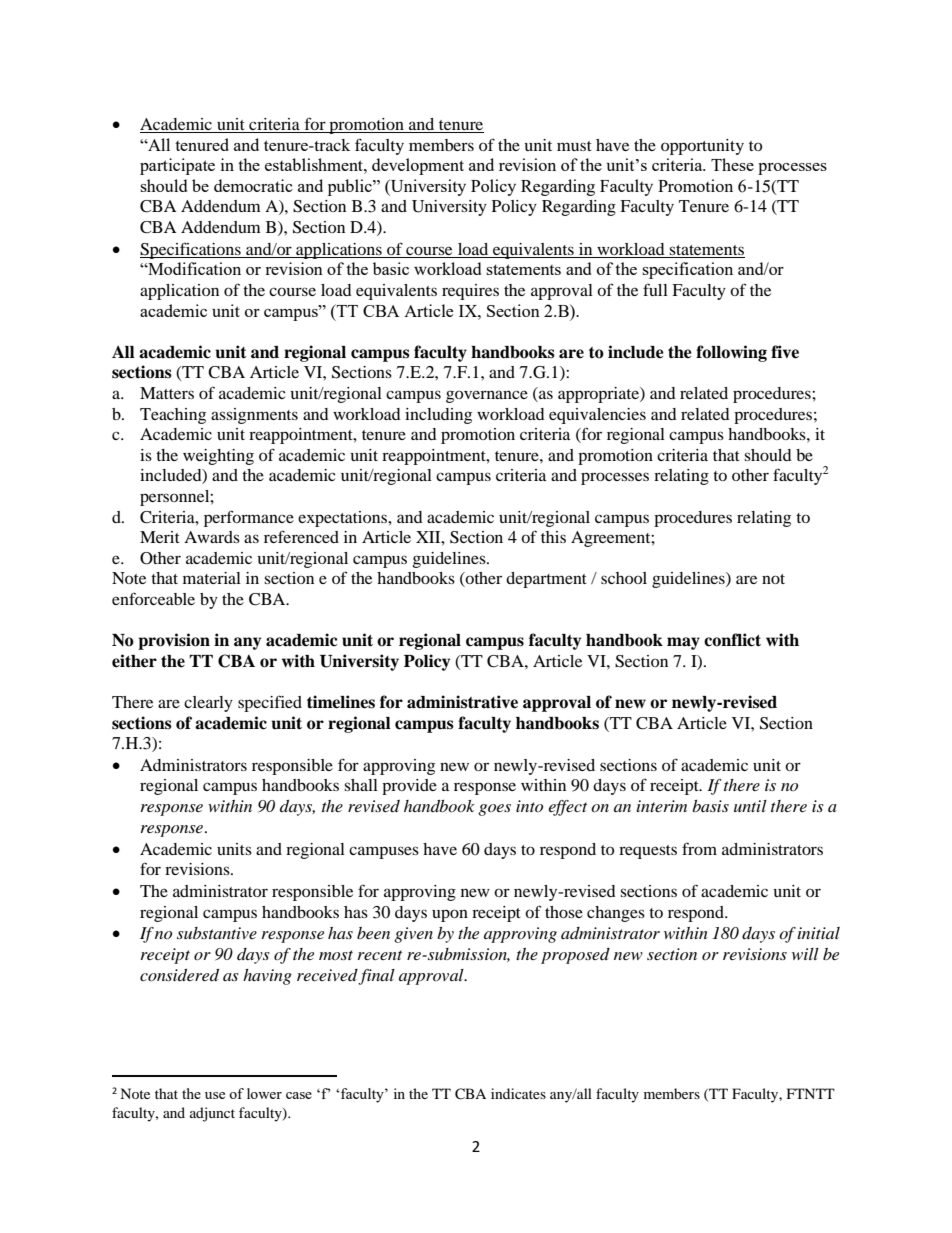 The height and width of the screenshot is (1233, 952). I want to click on These, so click(732, 164).
